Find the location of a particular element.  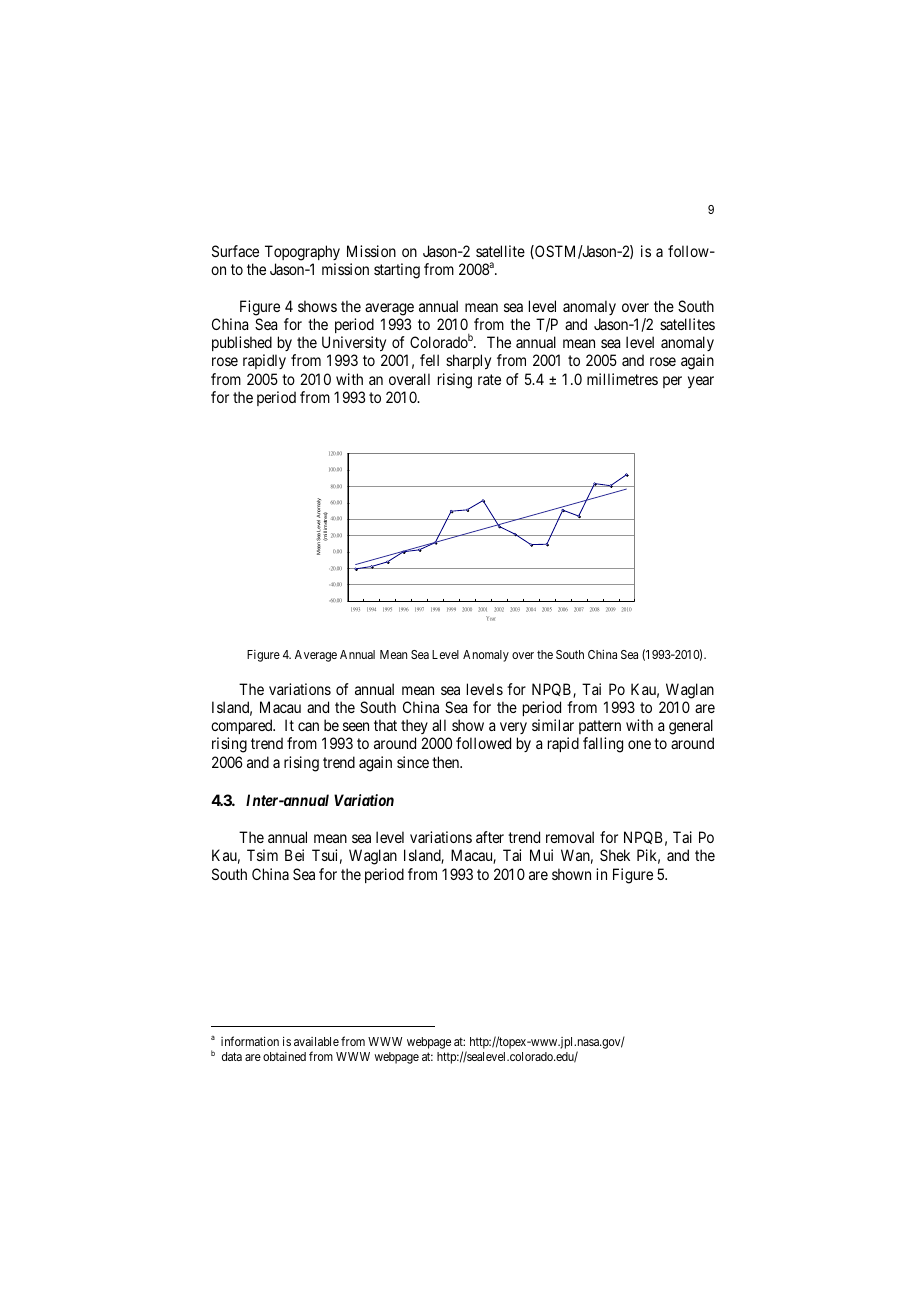

obtained is located at coordinates (284, 1056).
